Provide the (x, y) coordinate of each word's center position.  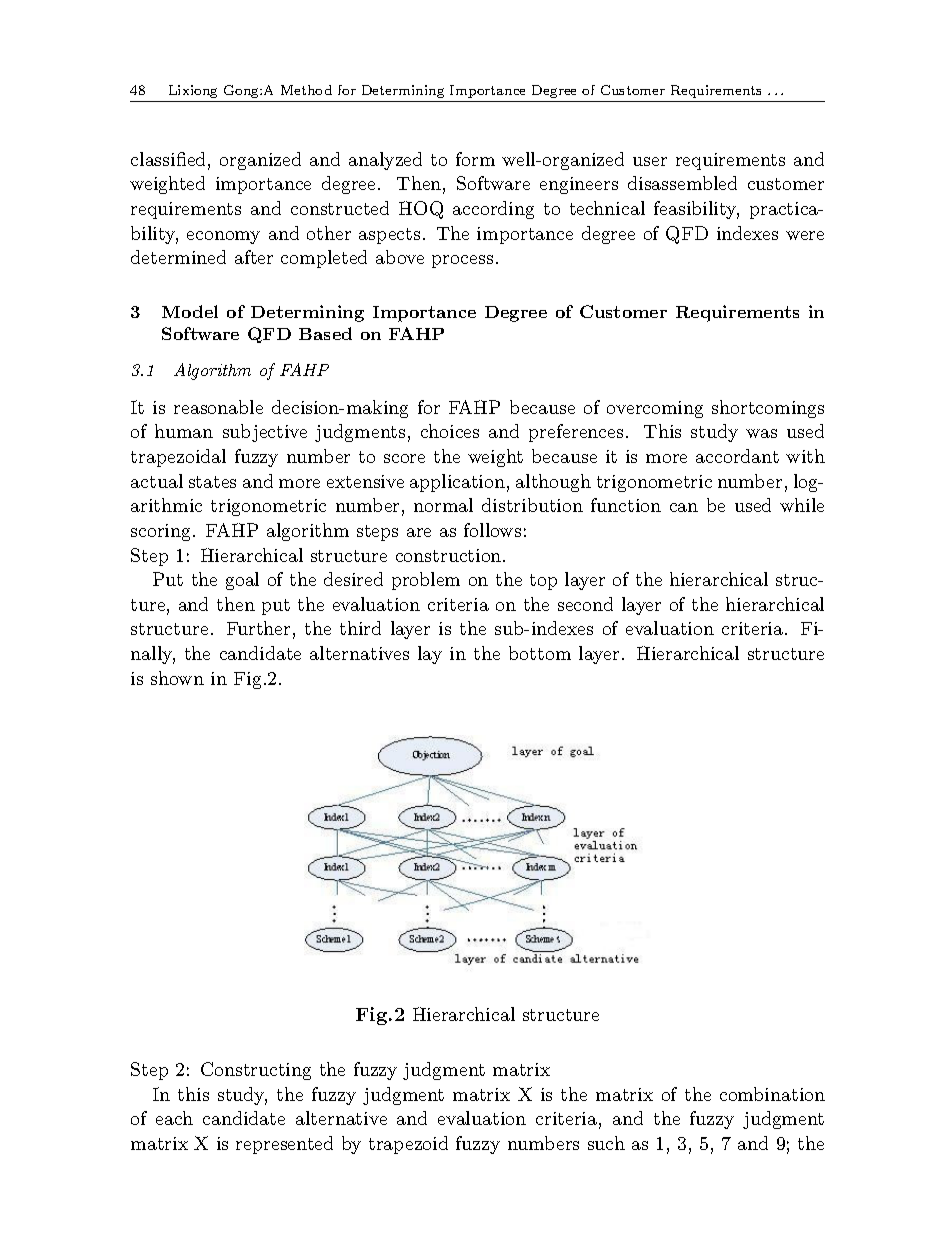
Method (306, 90)
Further (258, 628)
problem (426, 581)
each (174, 1118)
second (585, 604)
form (475, 159)
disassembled (682, 183)
